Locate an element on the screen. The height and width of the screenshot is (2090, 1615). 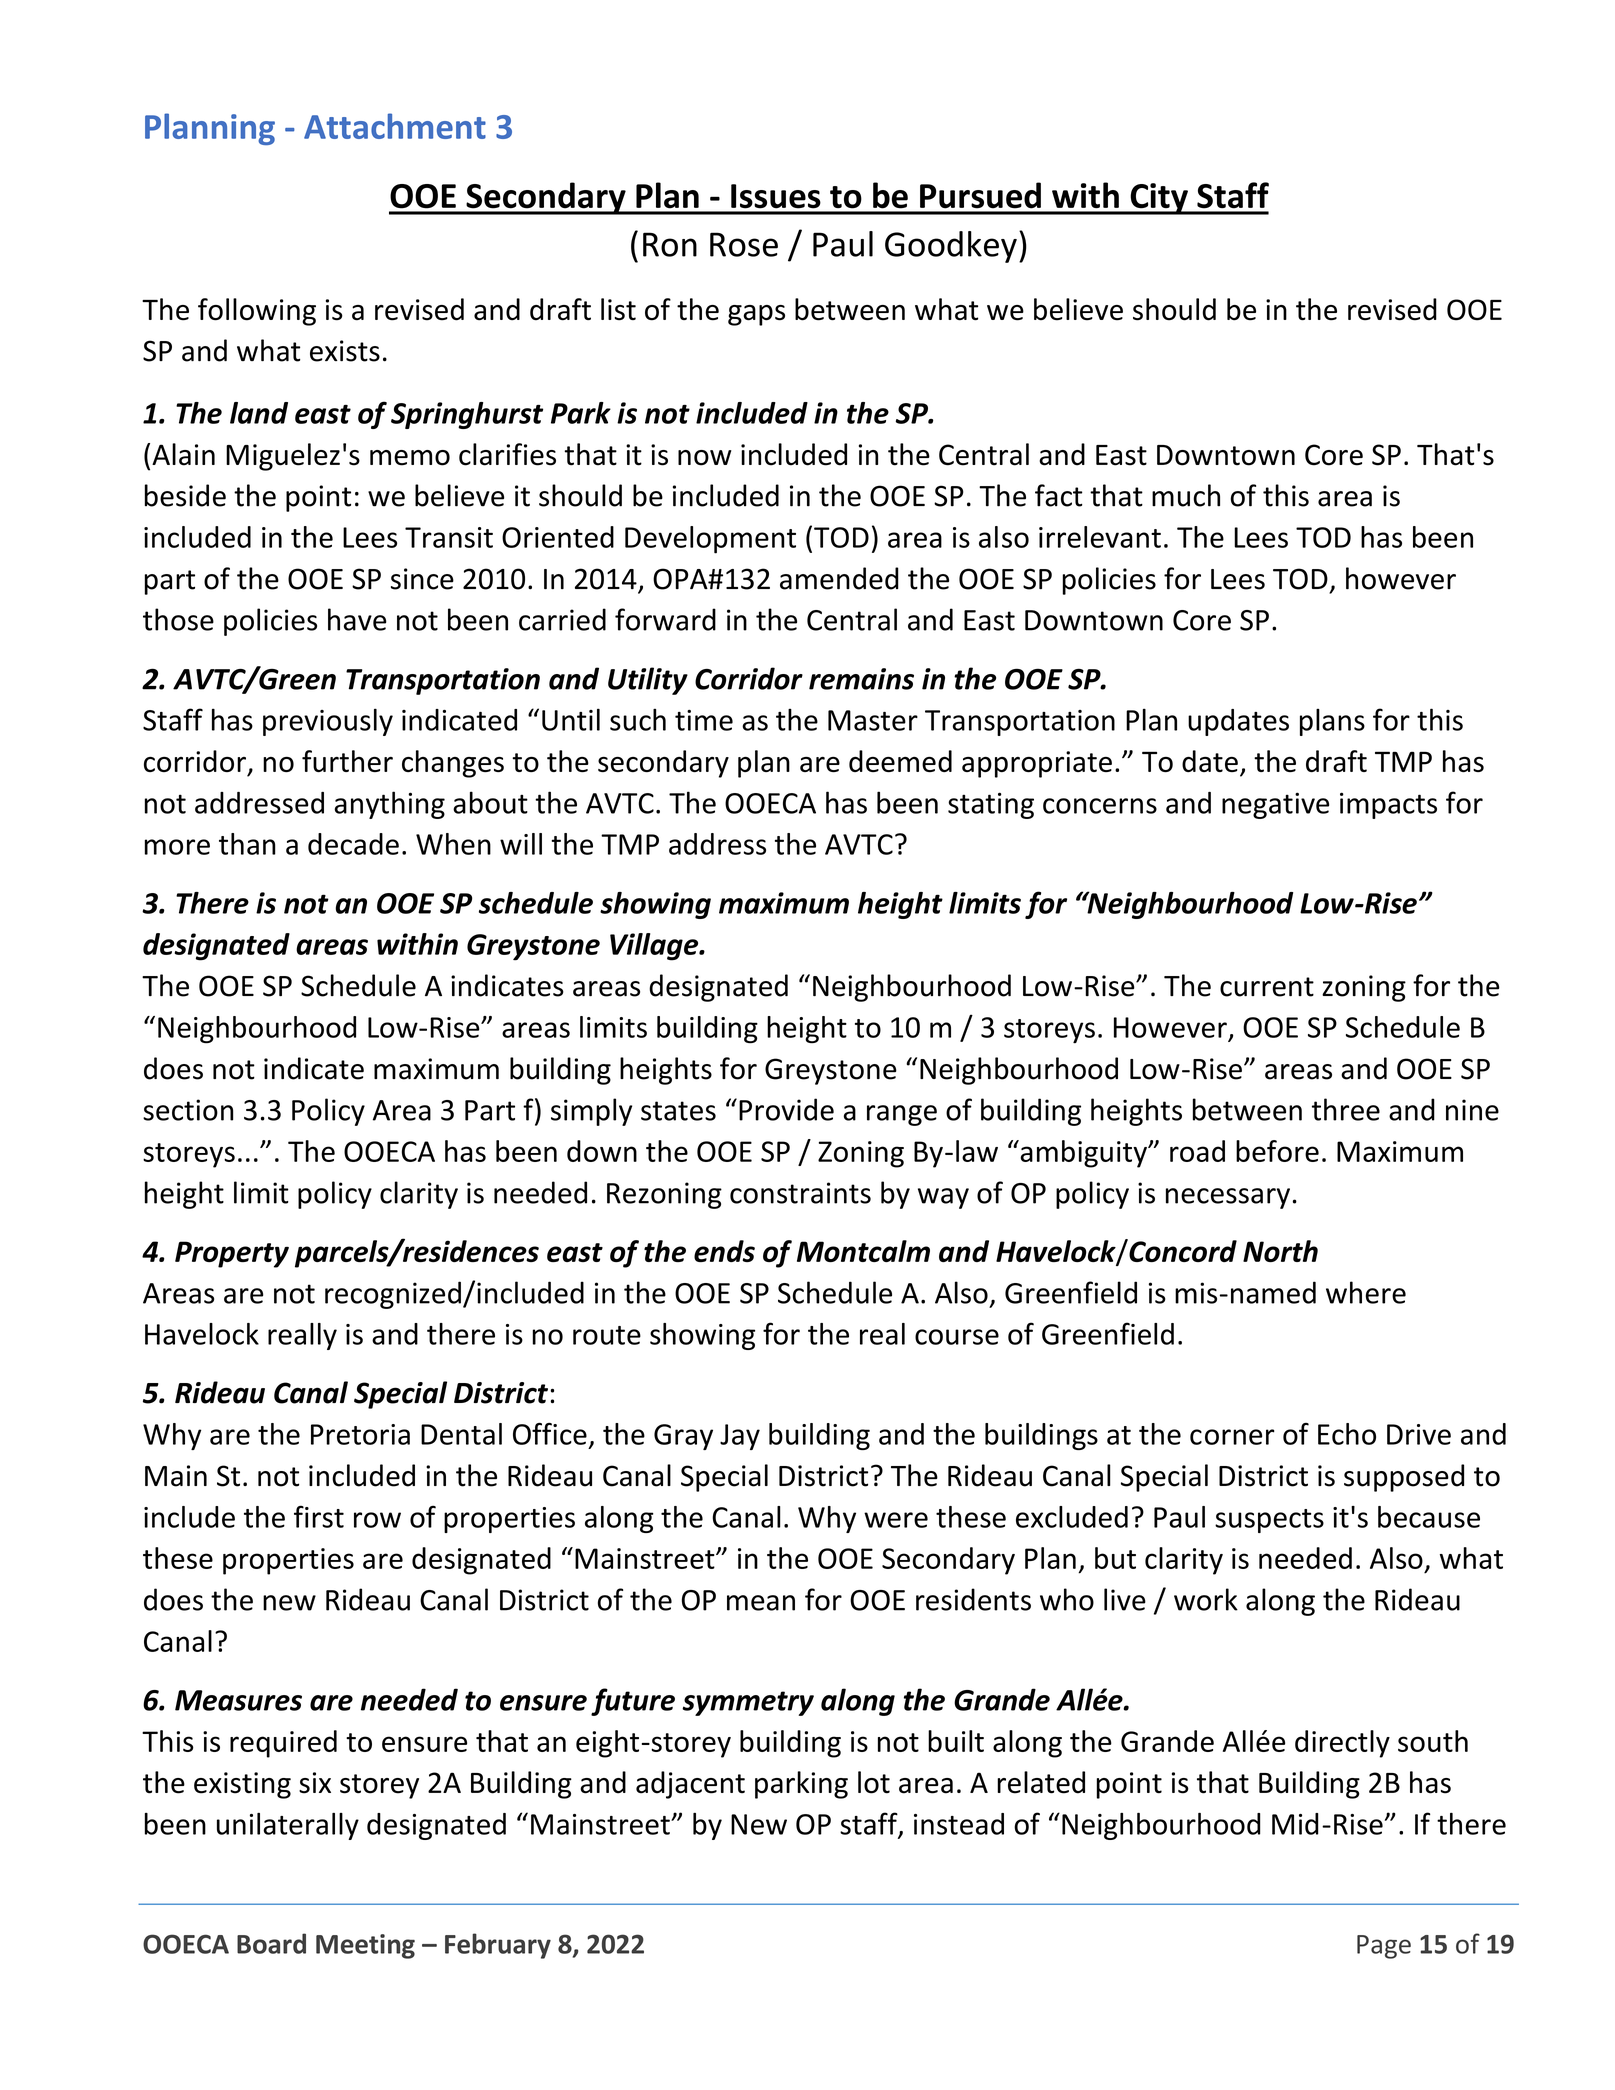
Attachment is located at coordinates (395, 126).
